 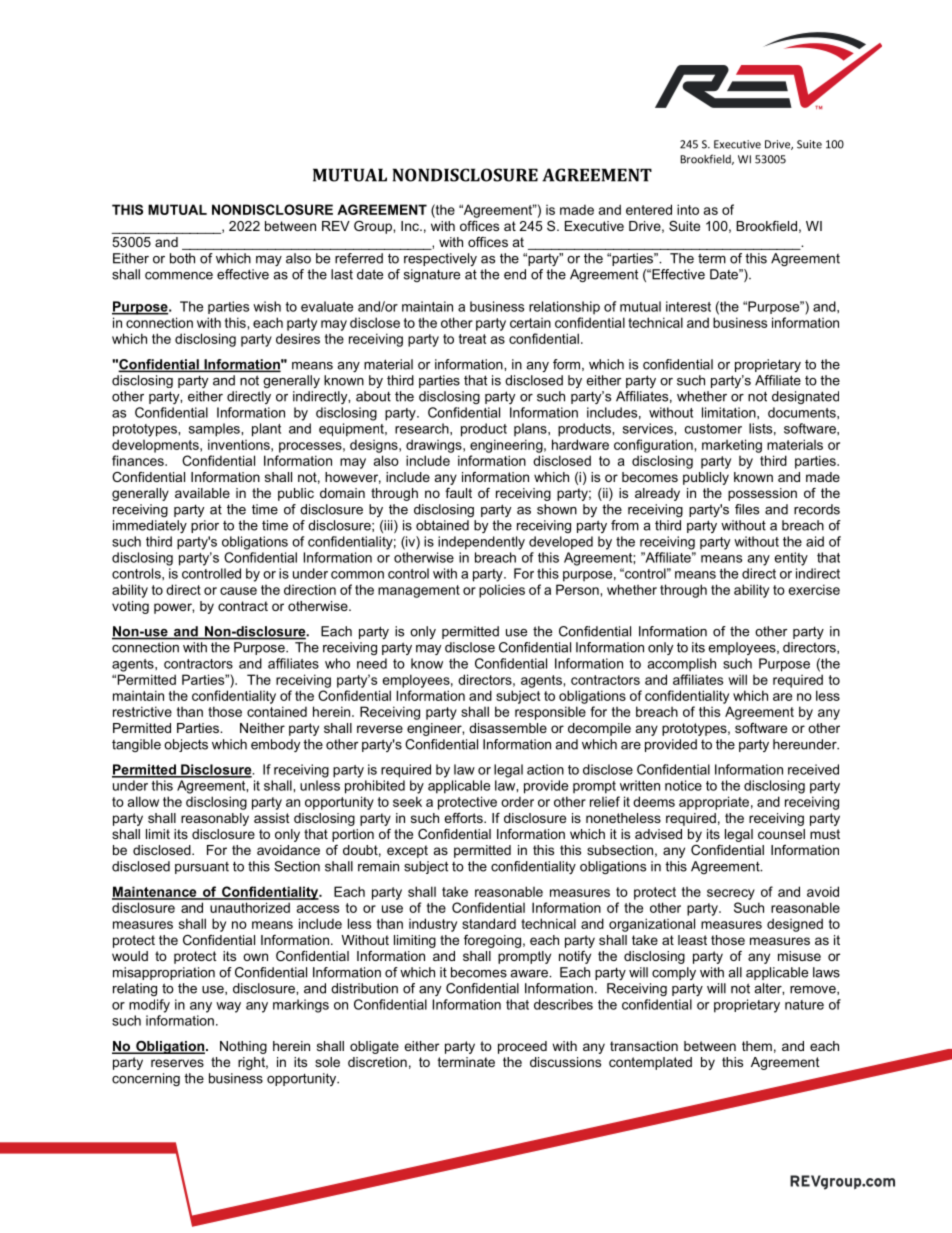 I want to click on fault, so click(x=458, y=493).
